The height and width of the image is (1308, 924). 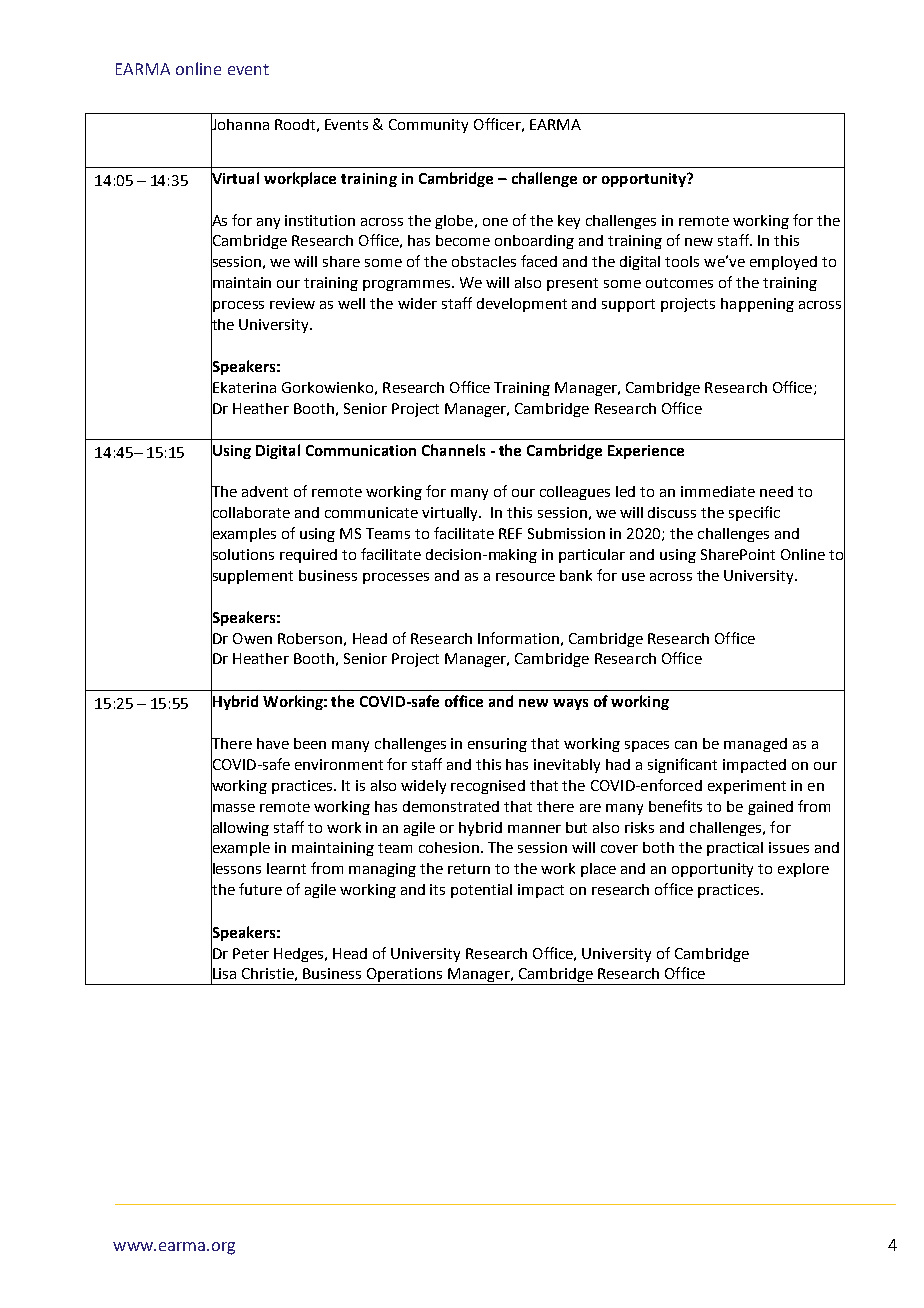 What do you see at coordinates (428, 126) in the image?
I see `Community` at bounding box center [428, 126].
